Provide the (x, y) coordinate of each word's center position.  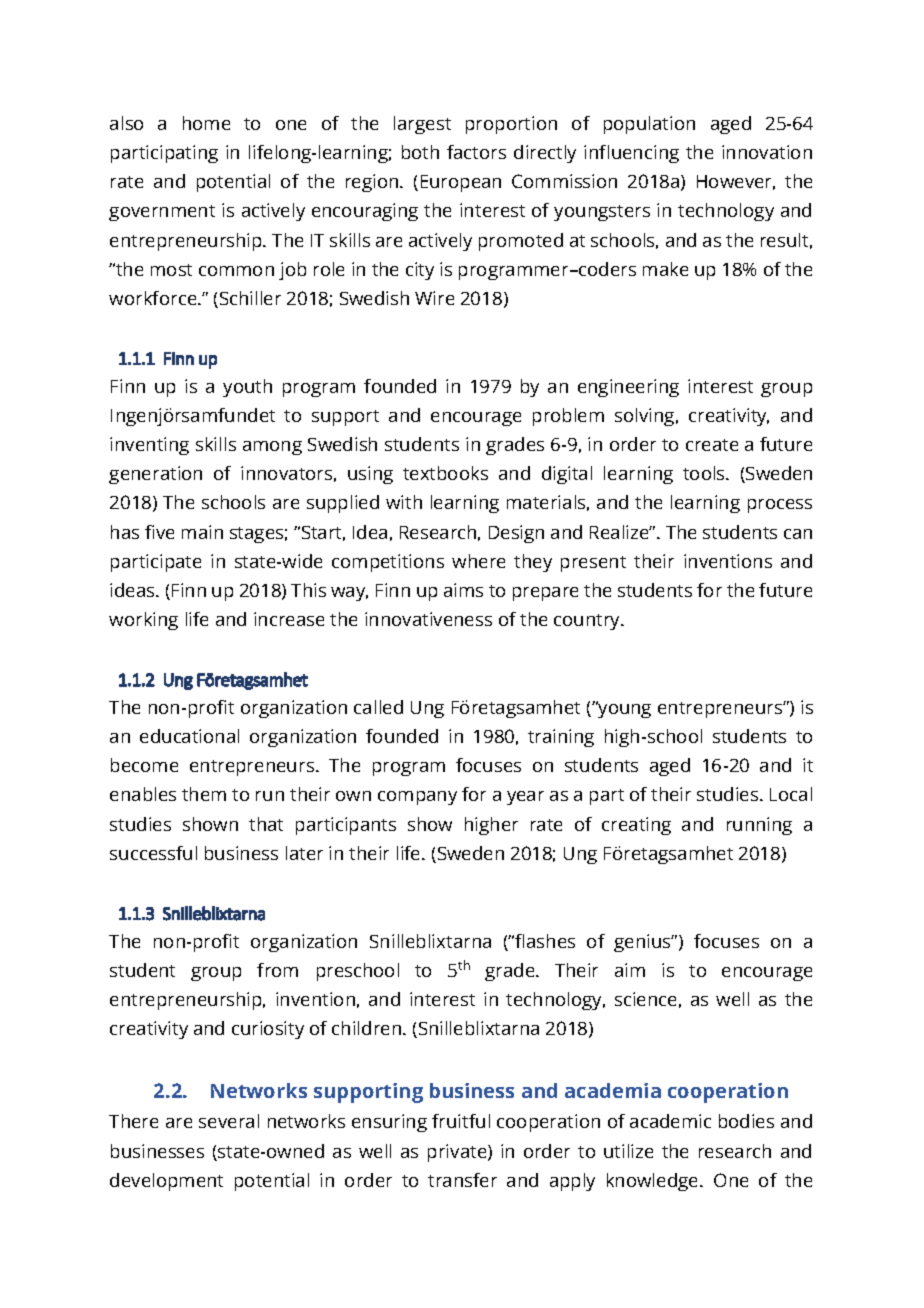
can (798, 534)
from (277, 970)
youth (247, 388)
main (202, 532)
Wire (434, 298)
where (478, 561)
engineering (628, 388)
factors (476, 152)
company (417, 798)
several (229, 1121)
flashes (544, 941)
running (759, 826)
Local (791, 794)
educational (189, 736)
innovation (767, 152)
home (206, 123)
